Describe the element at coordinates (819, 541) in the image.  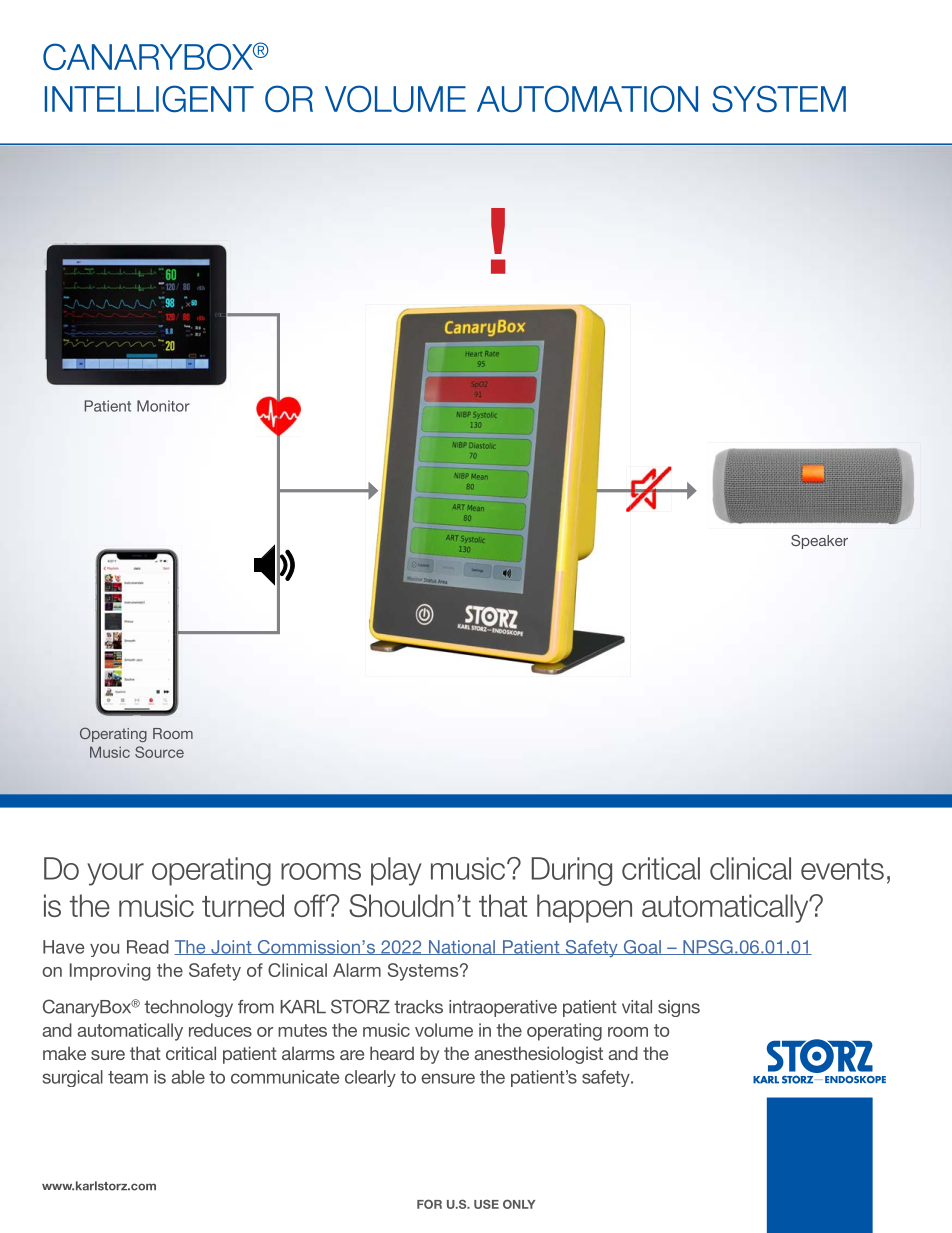
I see `Speaker` at that location.
